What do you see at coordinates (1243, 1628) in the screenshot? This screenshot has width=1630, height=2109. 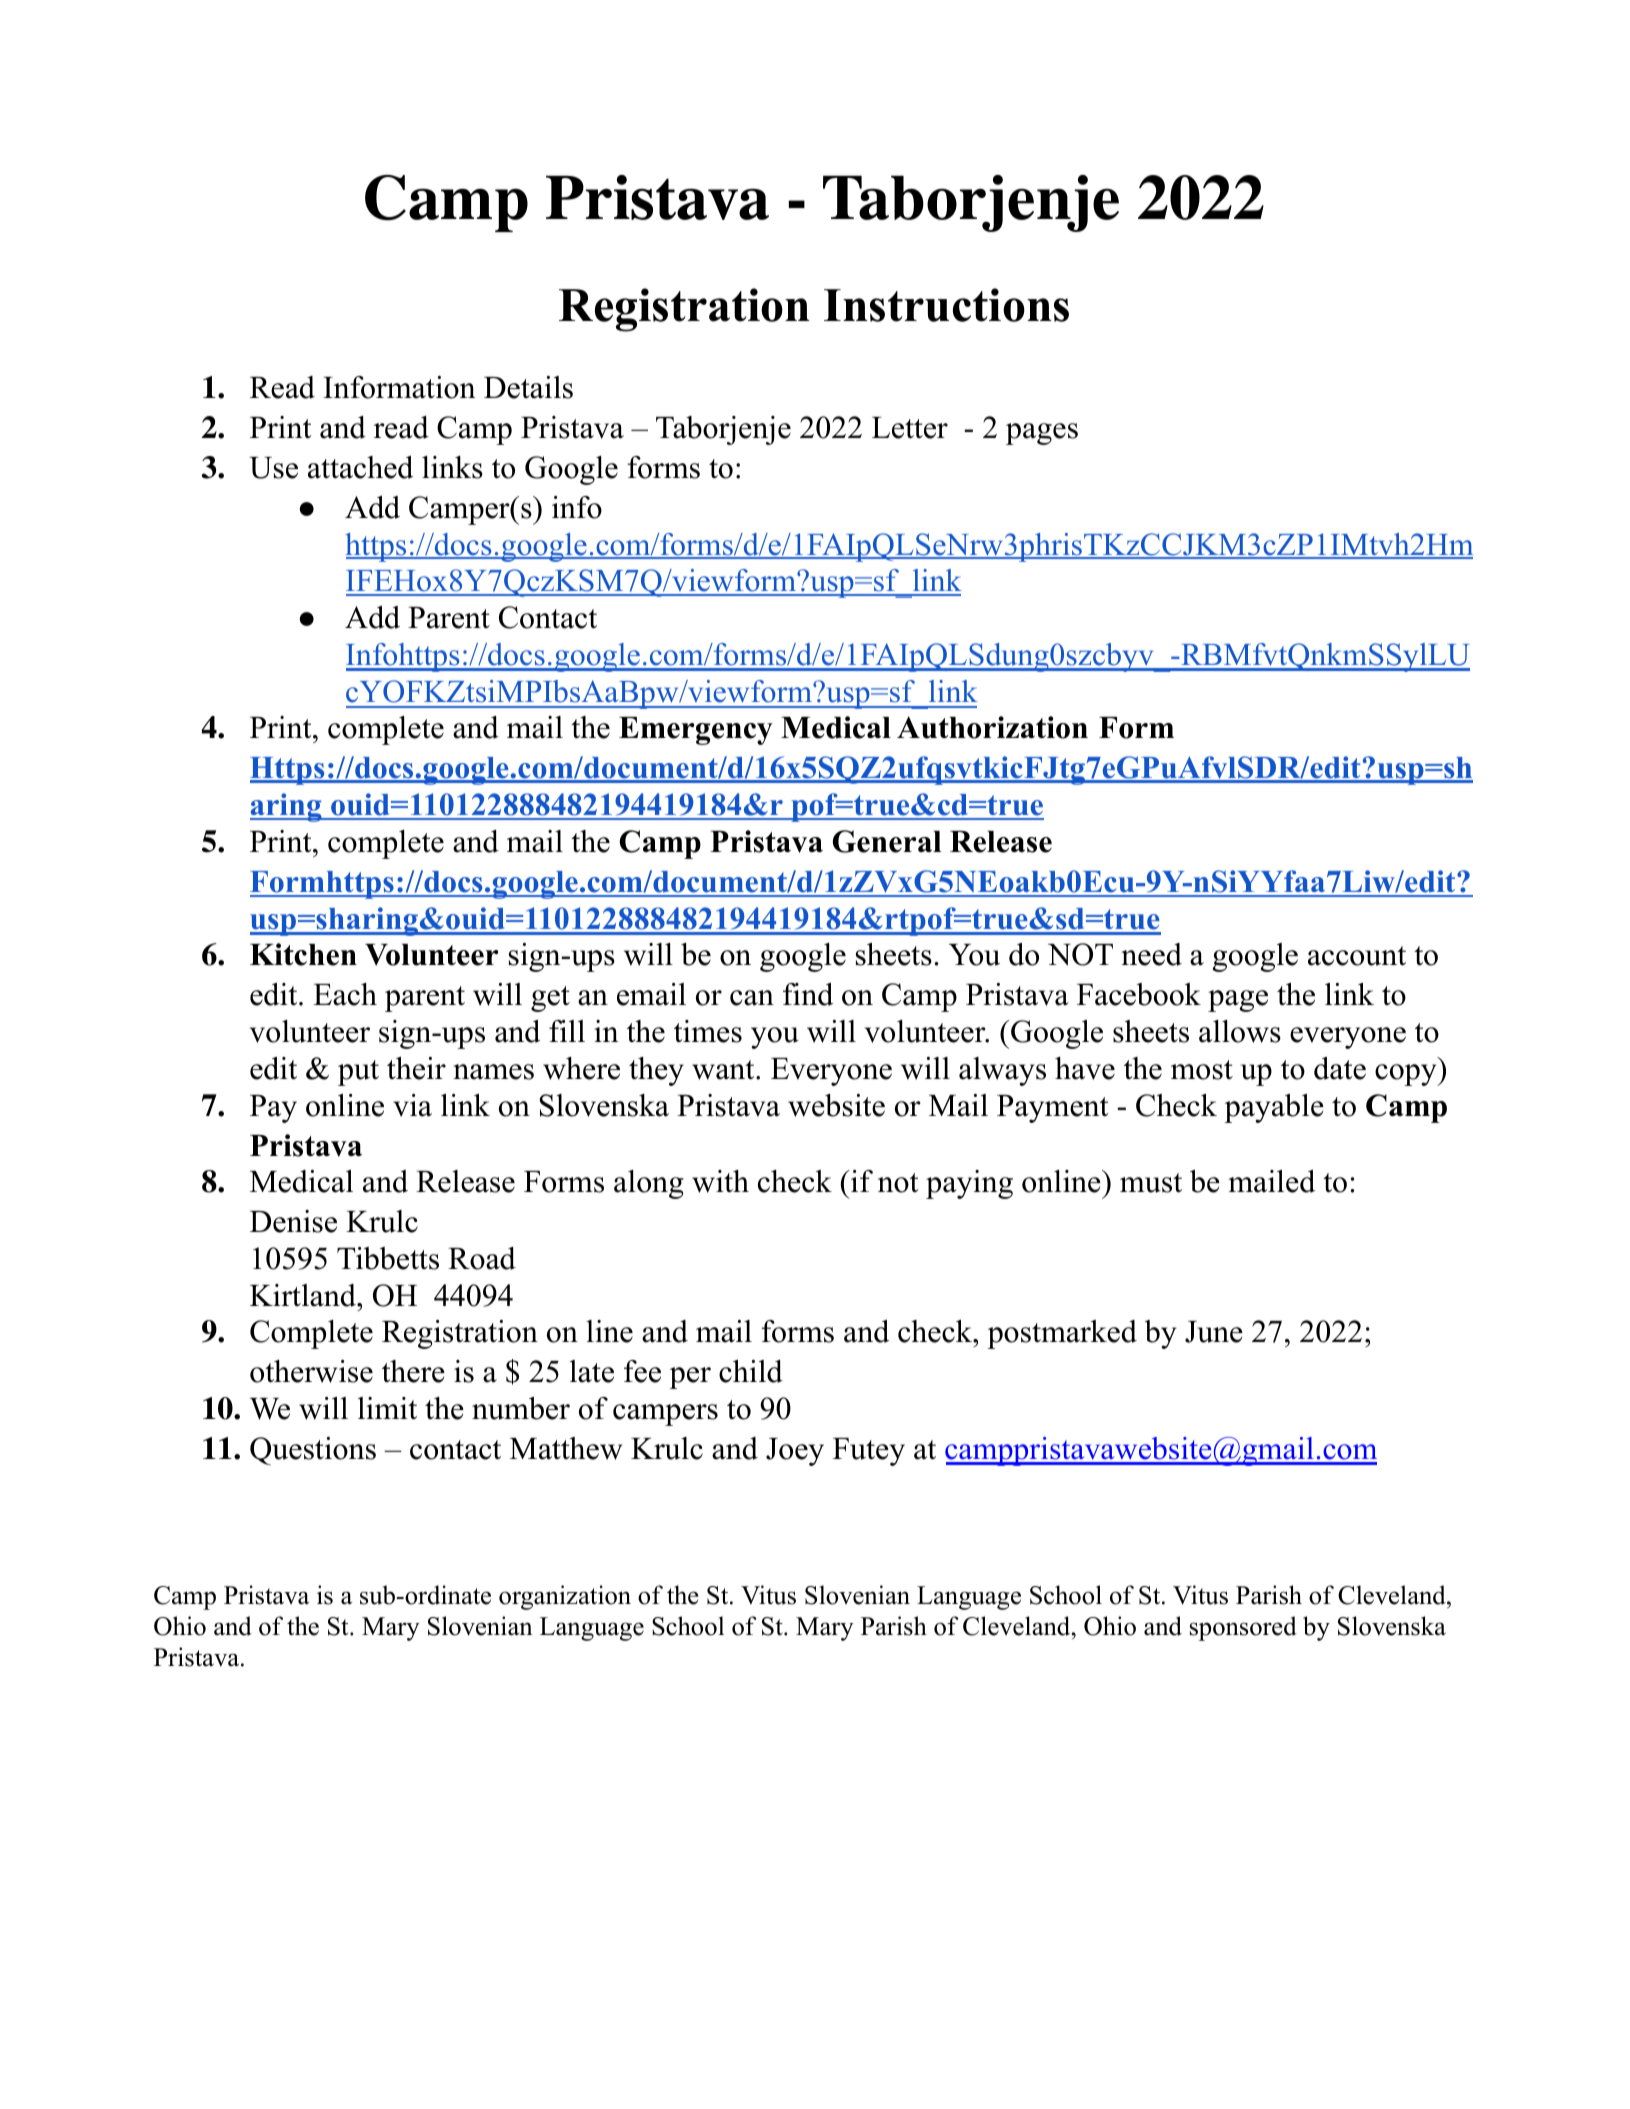 I see `sponsored` at bounding box center [1243, 1628].
